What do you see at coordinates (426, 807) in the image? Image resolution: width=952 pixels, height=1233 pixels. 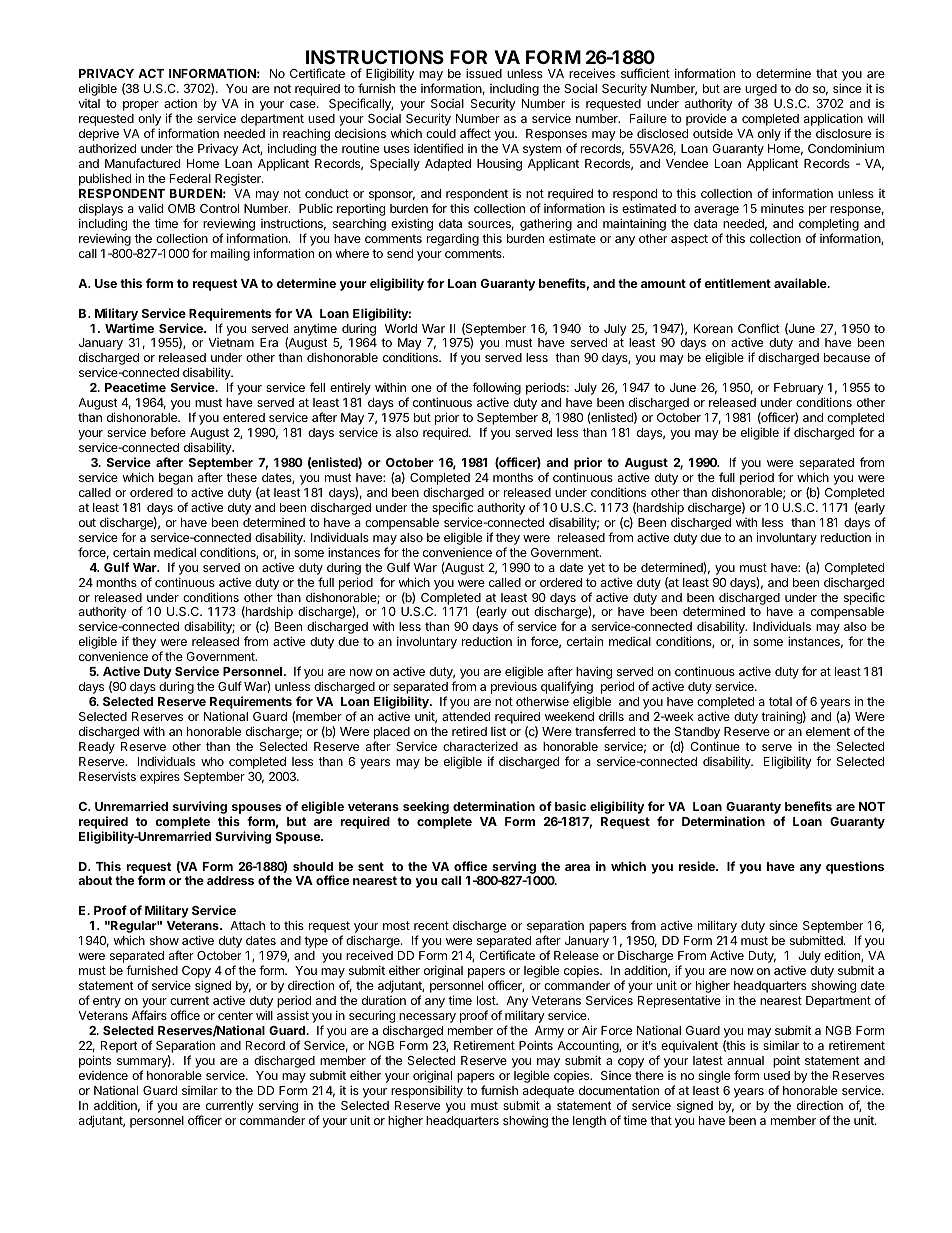 I see `seeking` at bounding box center [426, 807].
